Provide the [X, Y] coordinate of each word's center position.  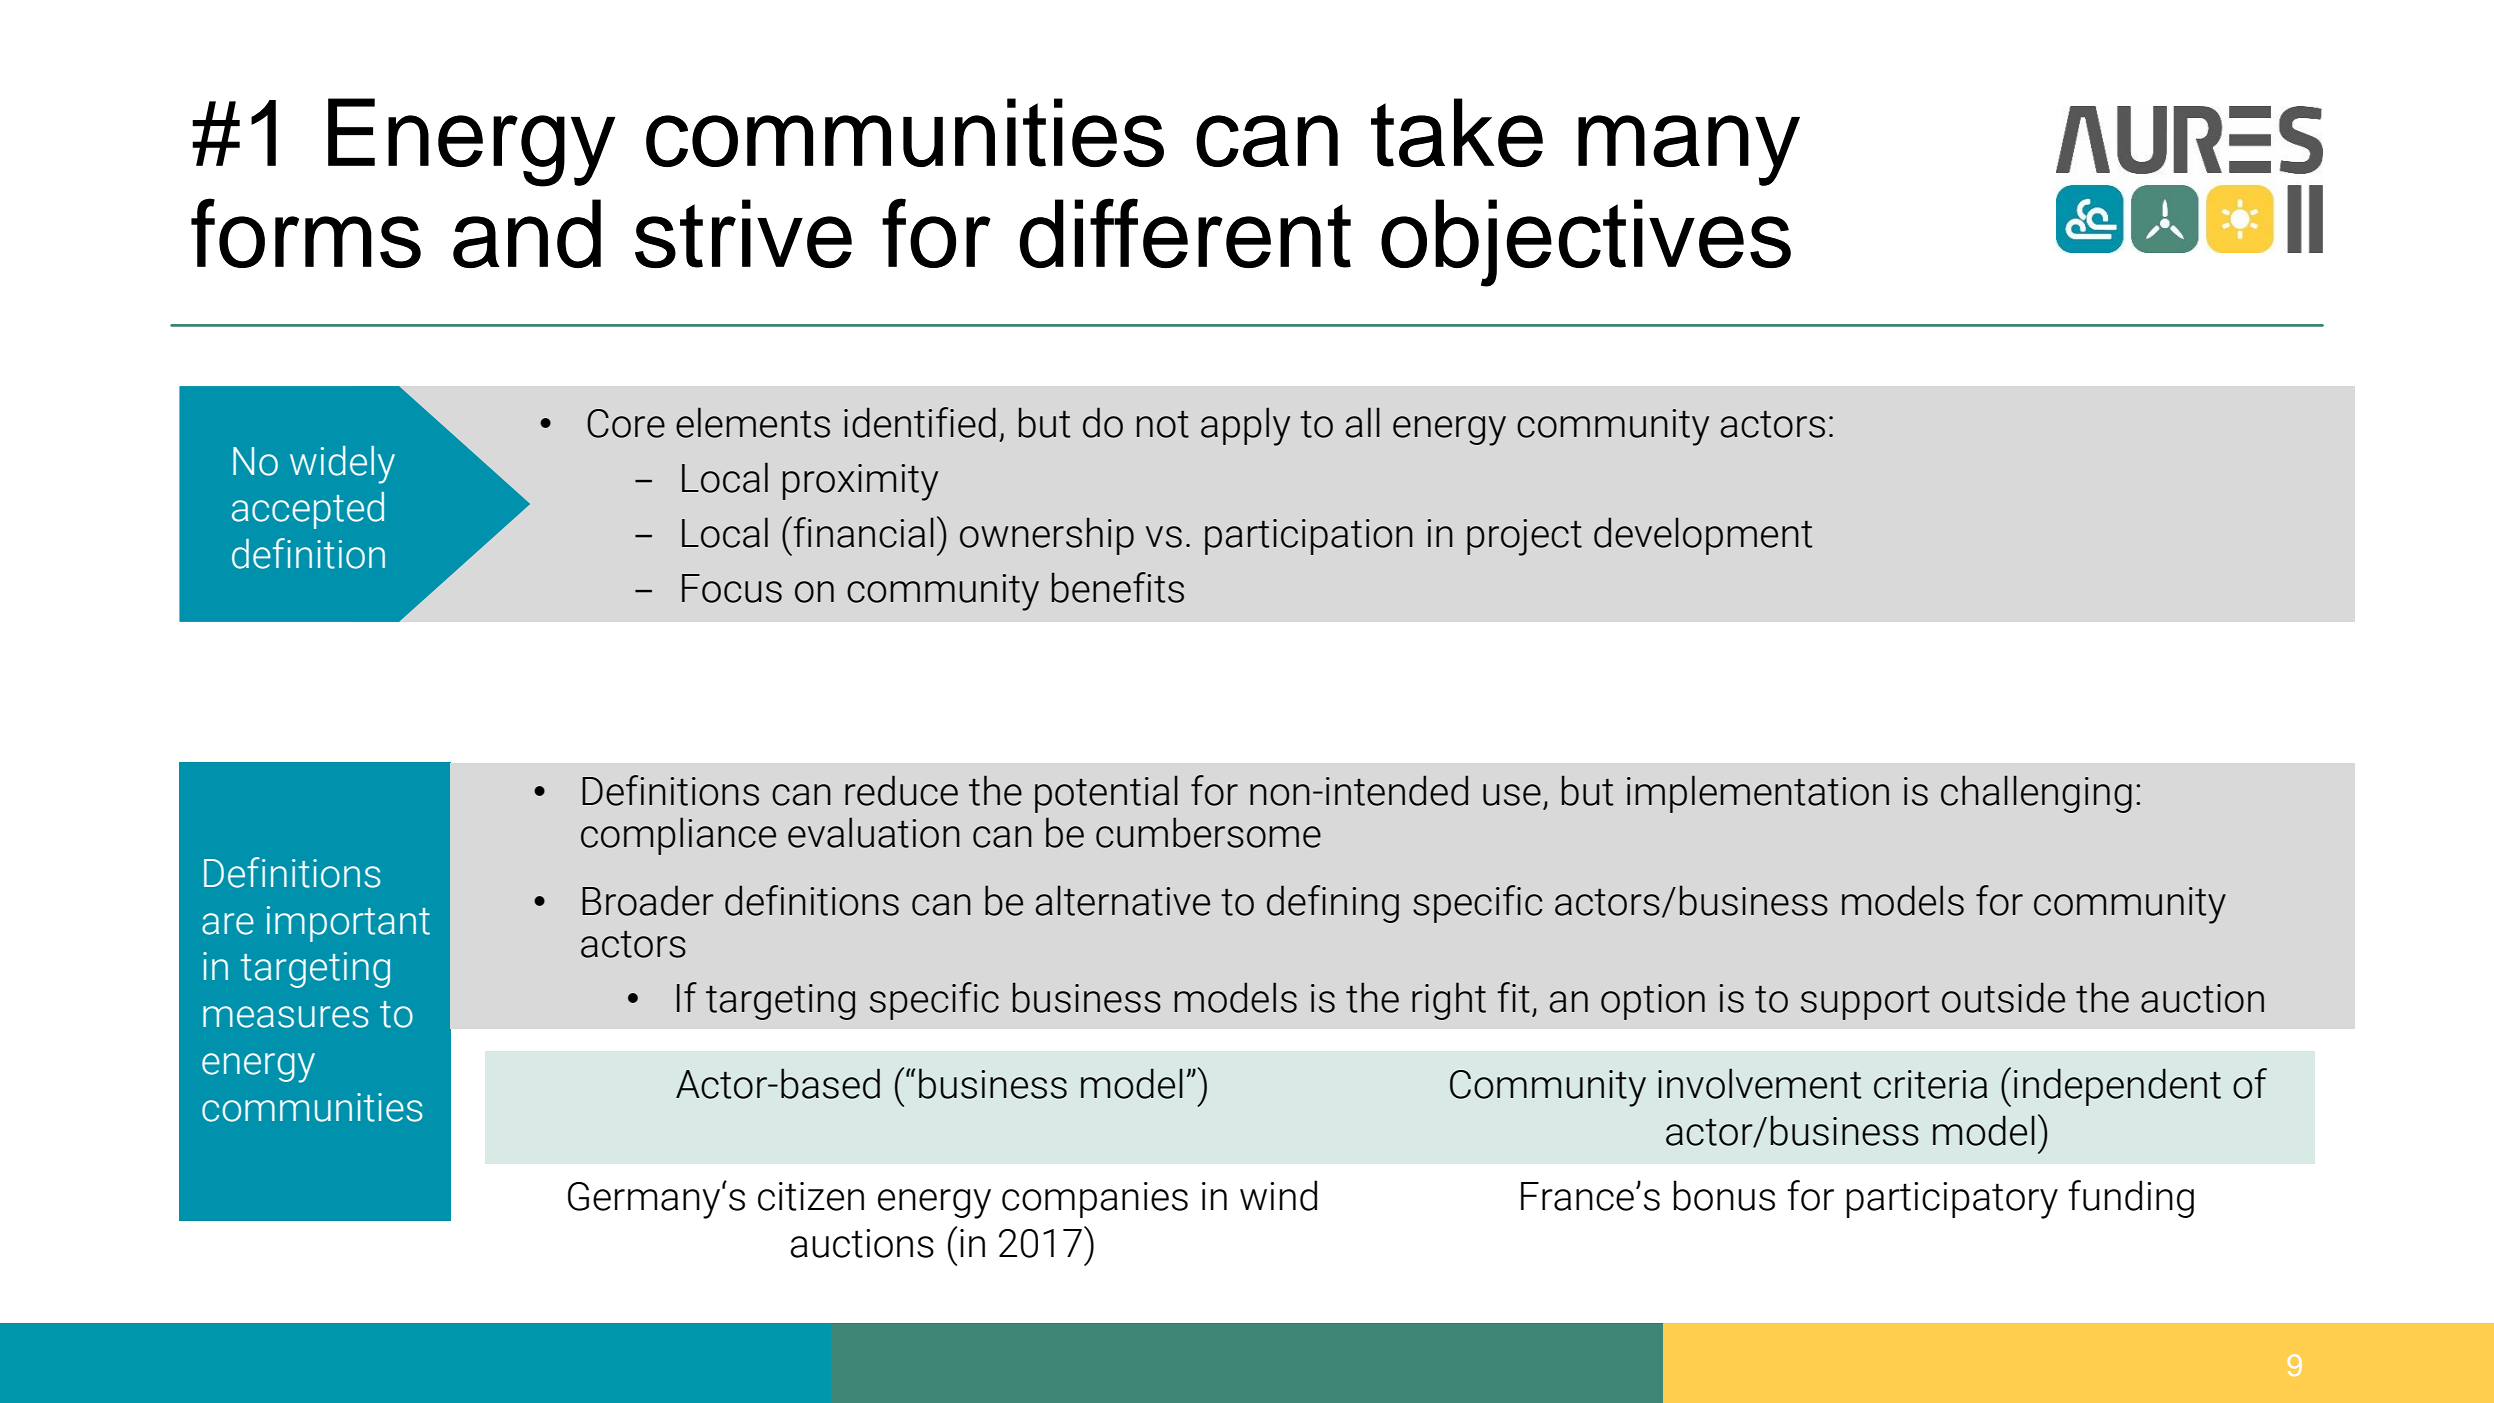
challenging [2036, 794]
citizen [811, 1196]
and [527, 233]
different [1185, 233]
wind [1278, 1195]
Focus [732, 588]
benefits [1118, 587]
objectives [1586, 243]
